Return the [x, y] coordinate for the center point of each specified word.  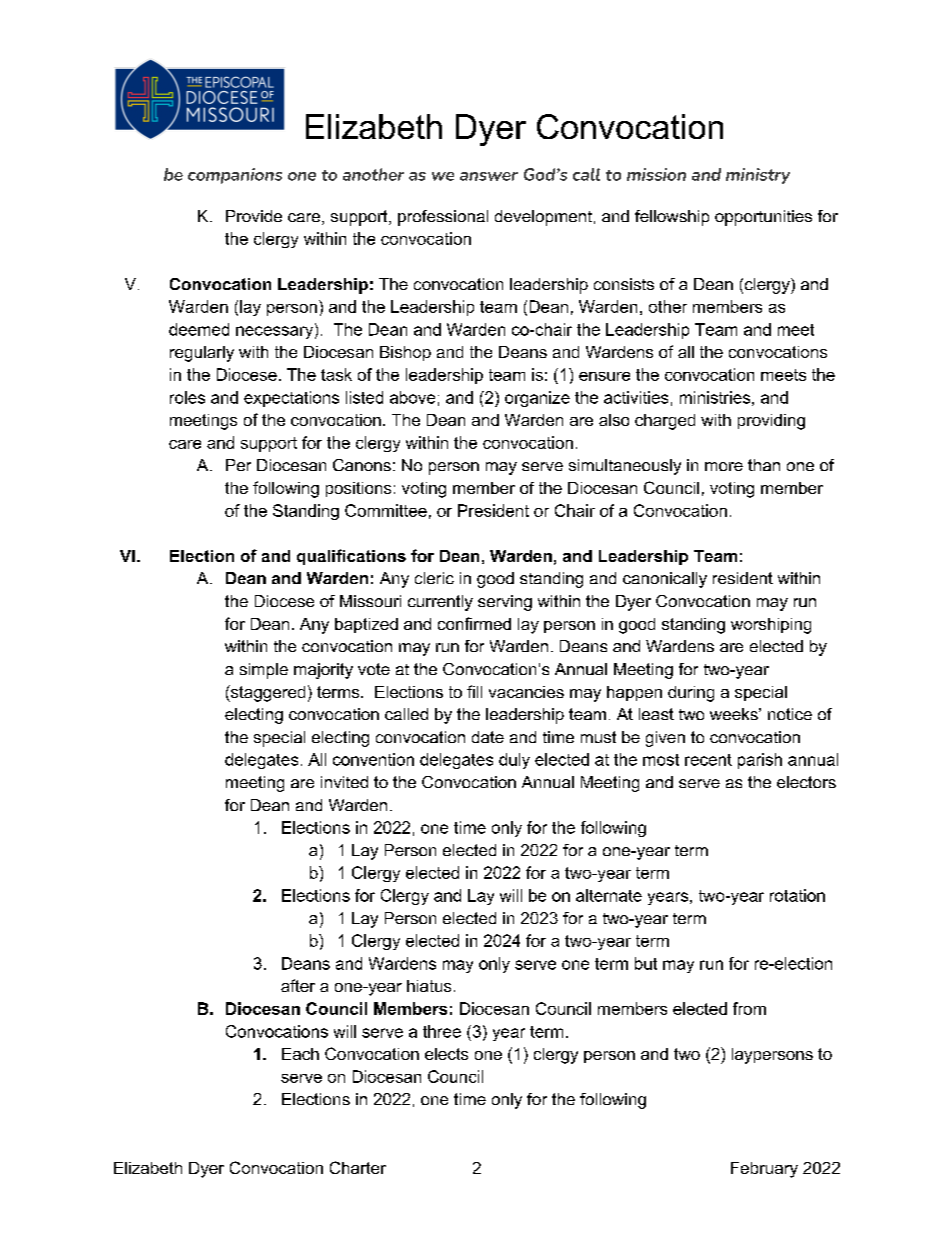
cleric [434, 578]
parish [760, 761]
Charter [358, 1167]
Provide [254, 216]
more [724, 466]
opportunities [763, 218]
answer [489, 176]
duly [514, 761]
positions [358, 489]
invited [344, 782]
